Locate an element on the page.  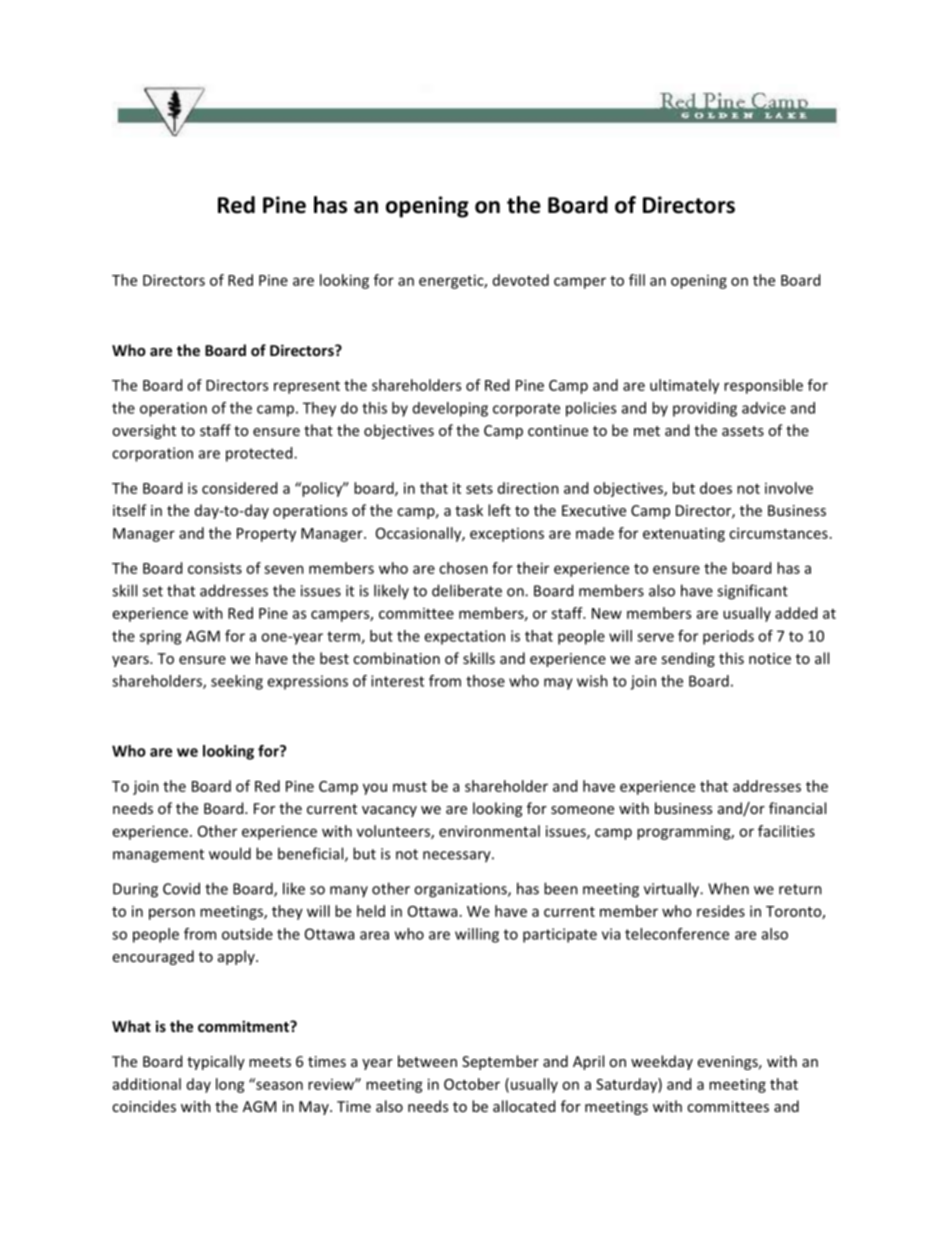
does is located at coordinates (716, 488).
